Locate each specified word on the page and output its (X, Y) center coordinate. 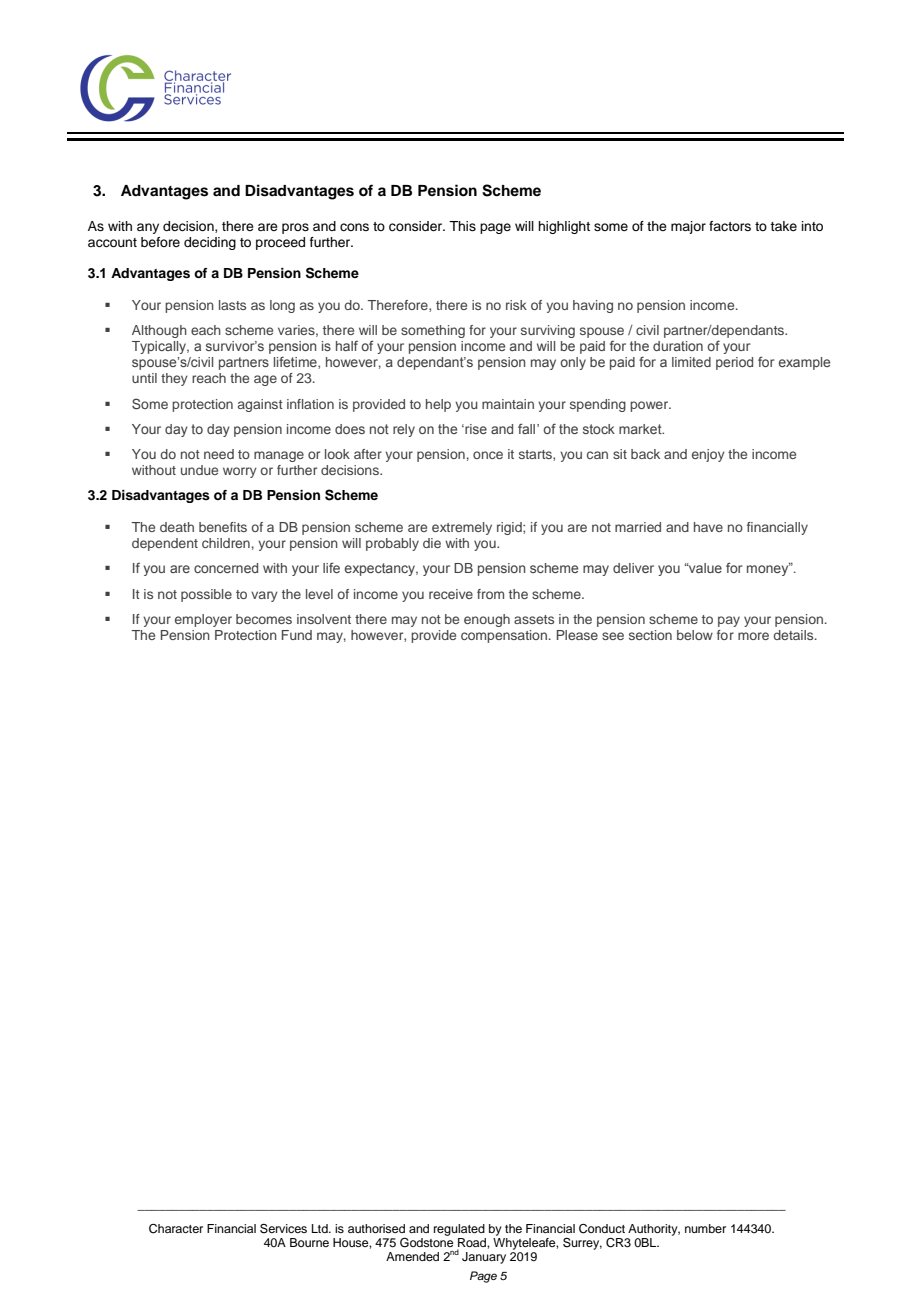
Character (176, 1229)
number (705, 1228)
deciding (210, 243)
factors (730, 226)
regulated (459, 1230)
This (462, 226)
